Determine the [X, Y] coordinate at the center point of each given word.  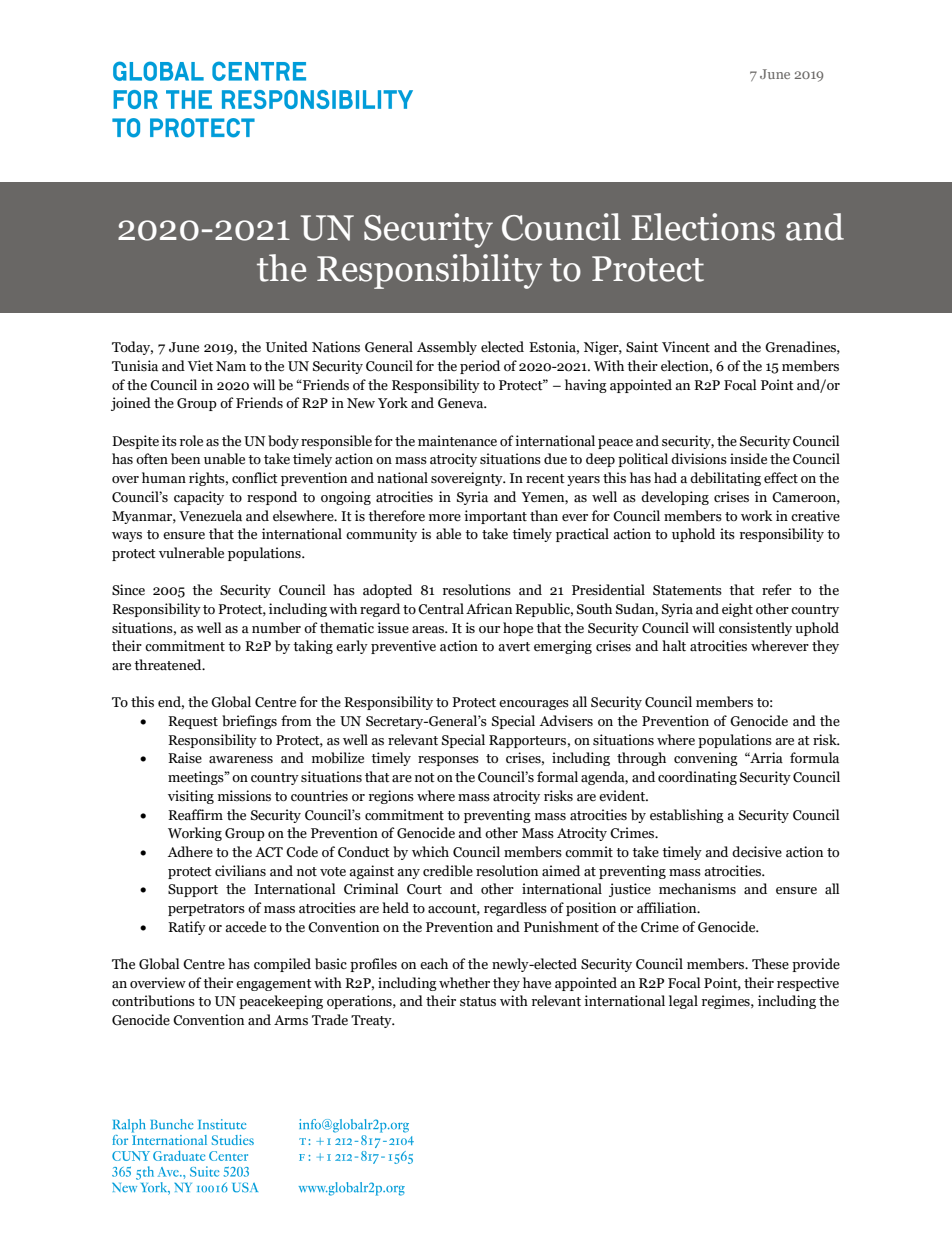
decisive [757, 852]
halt [674, 646]
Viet [200, 366]
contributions [153, 1001]
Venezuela [210, 516]
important [495, 517]
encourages [534, 705]
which [430, 852]
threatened [169, 665]
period [480, 367]
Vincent [686, 347]
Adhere [190, 852]
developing [675, 498]
